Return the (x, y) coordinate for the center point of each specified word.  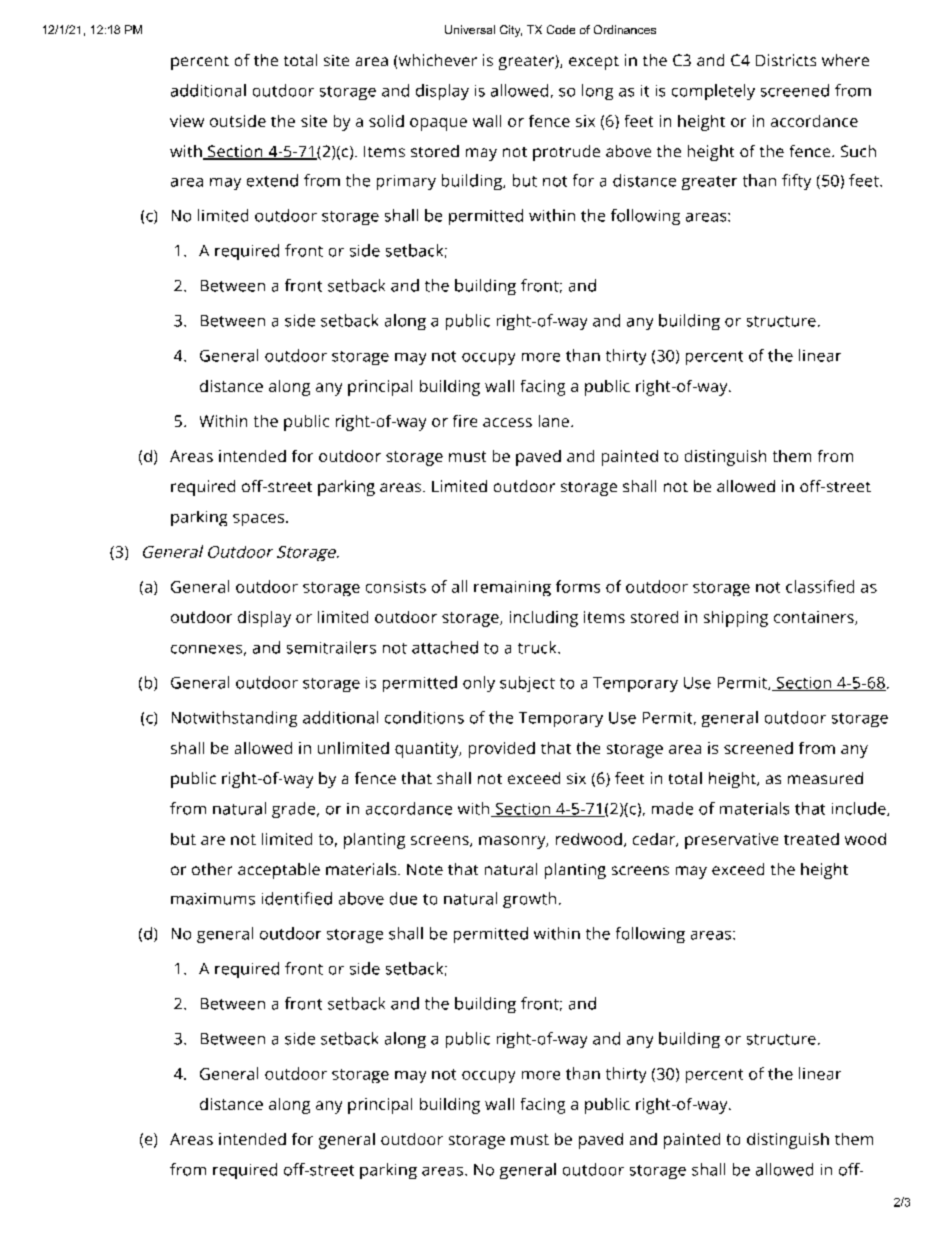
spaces (258, 520)
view (187, 121)
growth (529, 900)
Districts (786, 60)
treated (811, 839)
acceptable (279, 871)
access (507, 422)
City (511, 31)
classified (820, 586)
